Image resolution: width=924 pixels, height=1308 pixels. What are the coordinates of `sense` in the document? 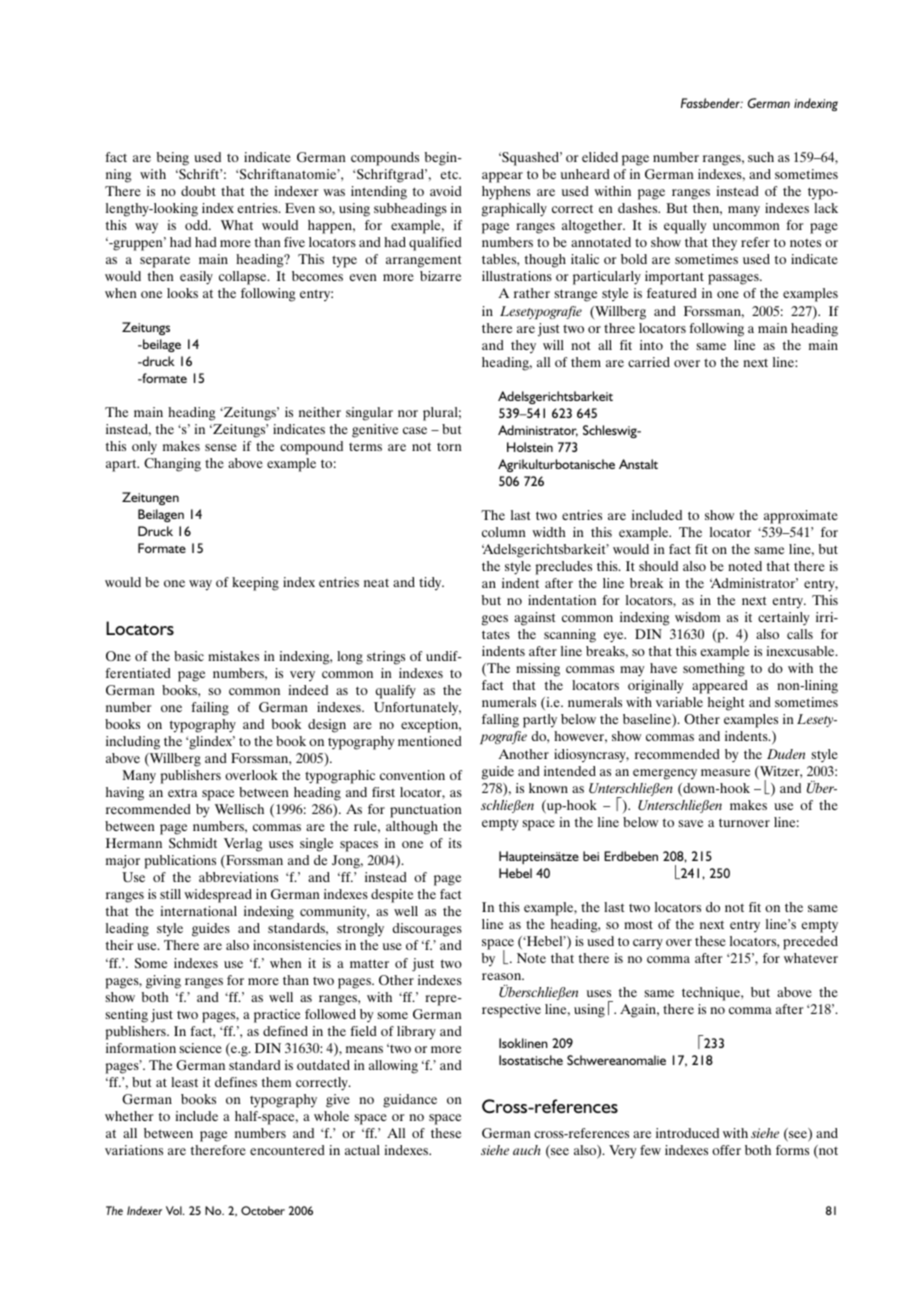 It's located at (221, 447).
